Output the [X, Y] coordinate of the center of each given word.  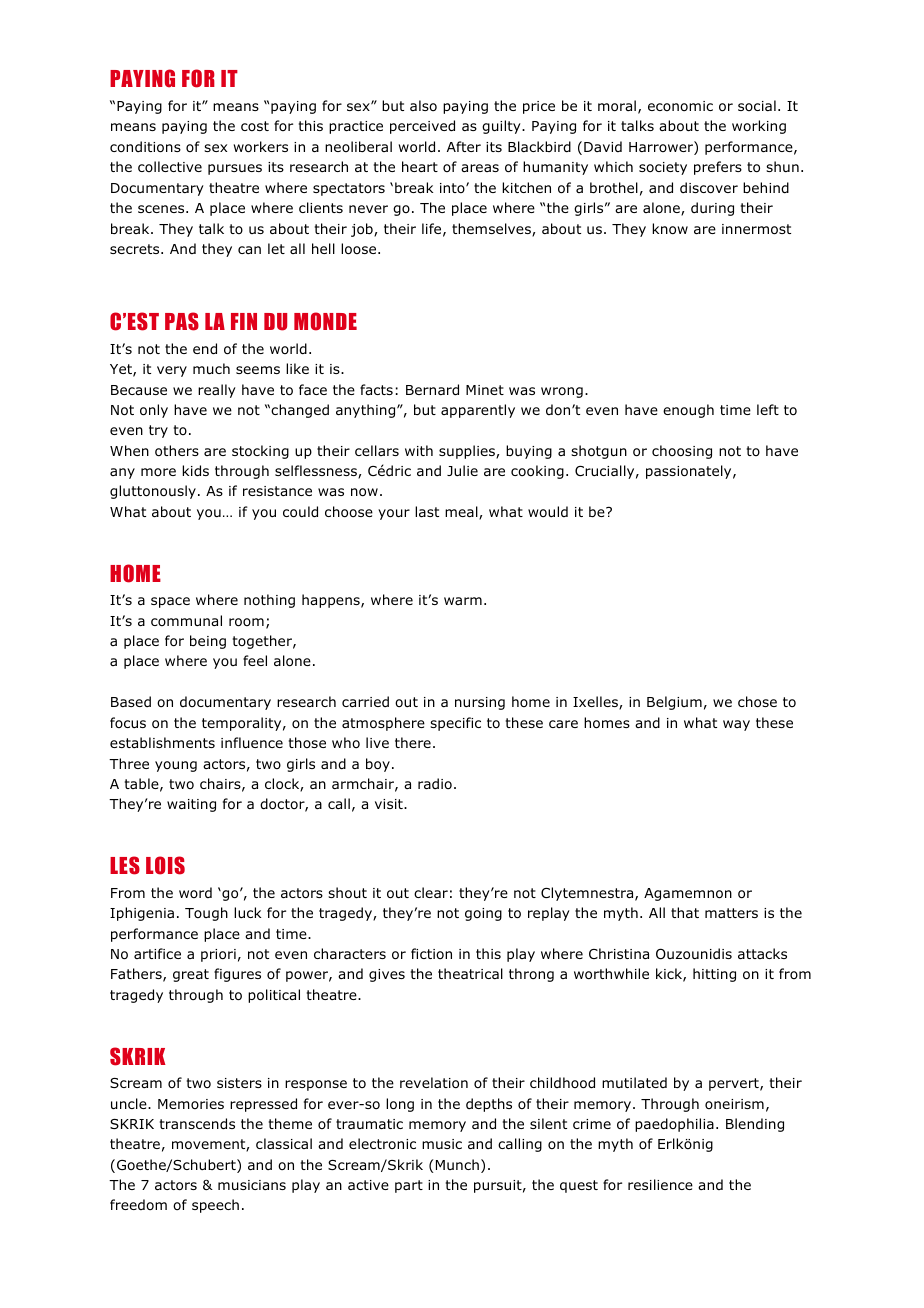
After [464, 146]
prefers [718, 168]
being [208, 642]
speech [215, 1206]
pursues [235, 169]
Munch [457, 1164]
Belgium [674, 703]
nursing [480, 703]
